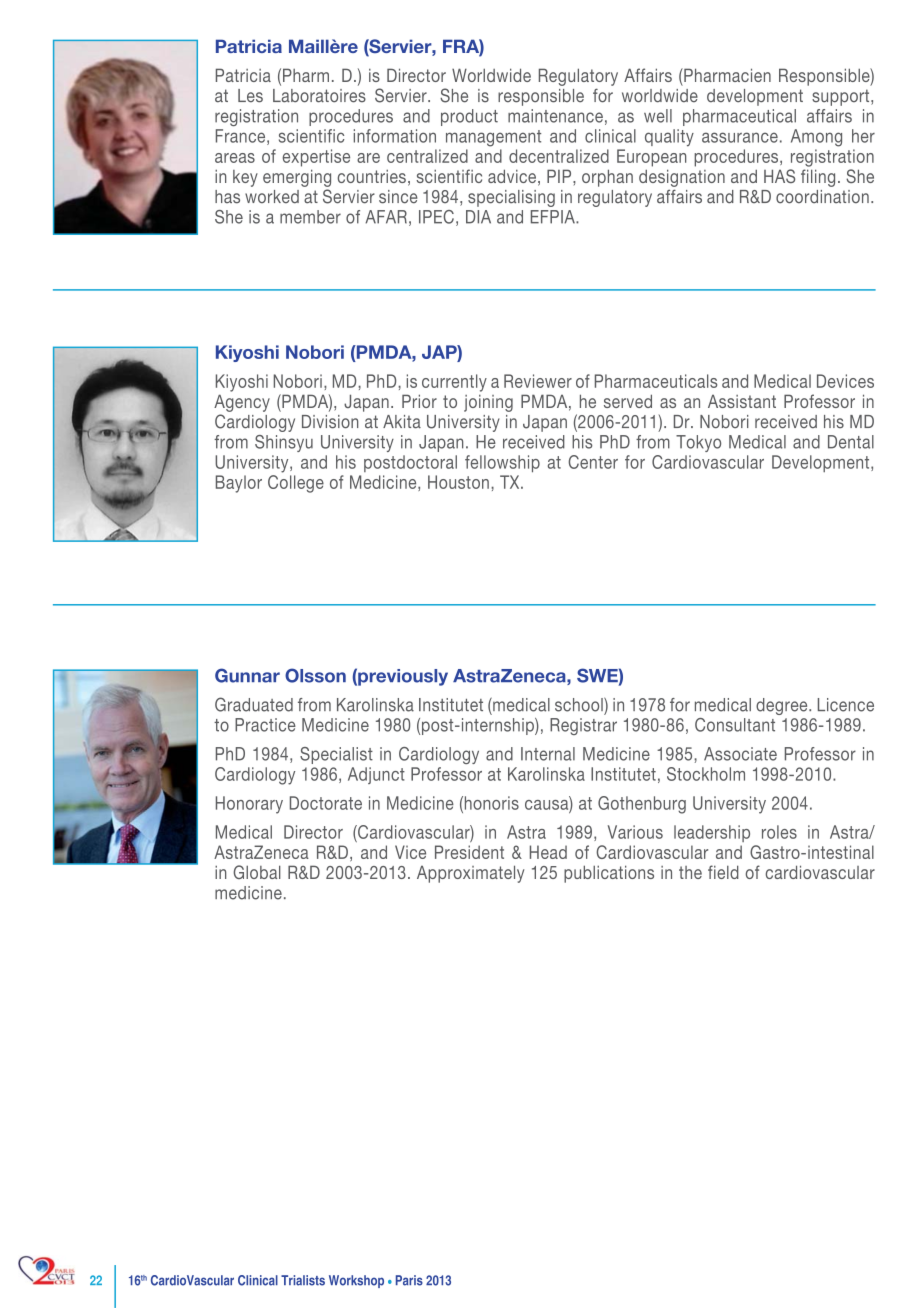 The image size is (924, 1308). I want to click on Among, so click(816, 138).
